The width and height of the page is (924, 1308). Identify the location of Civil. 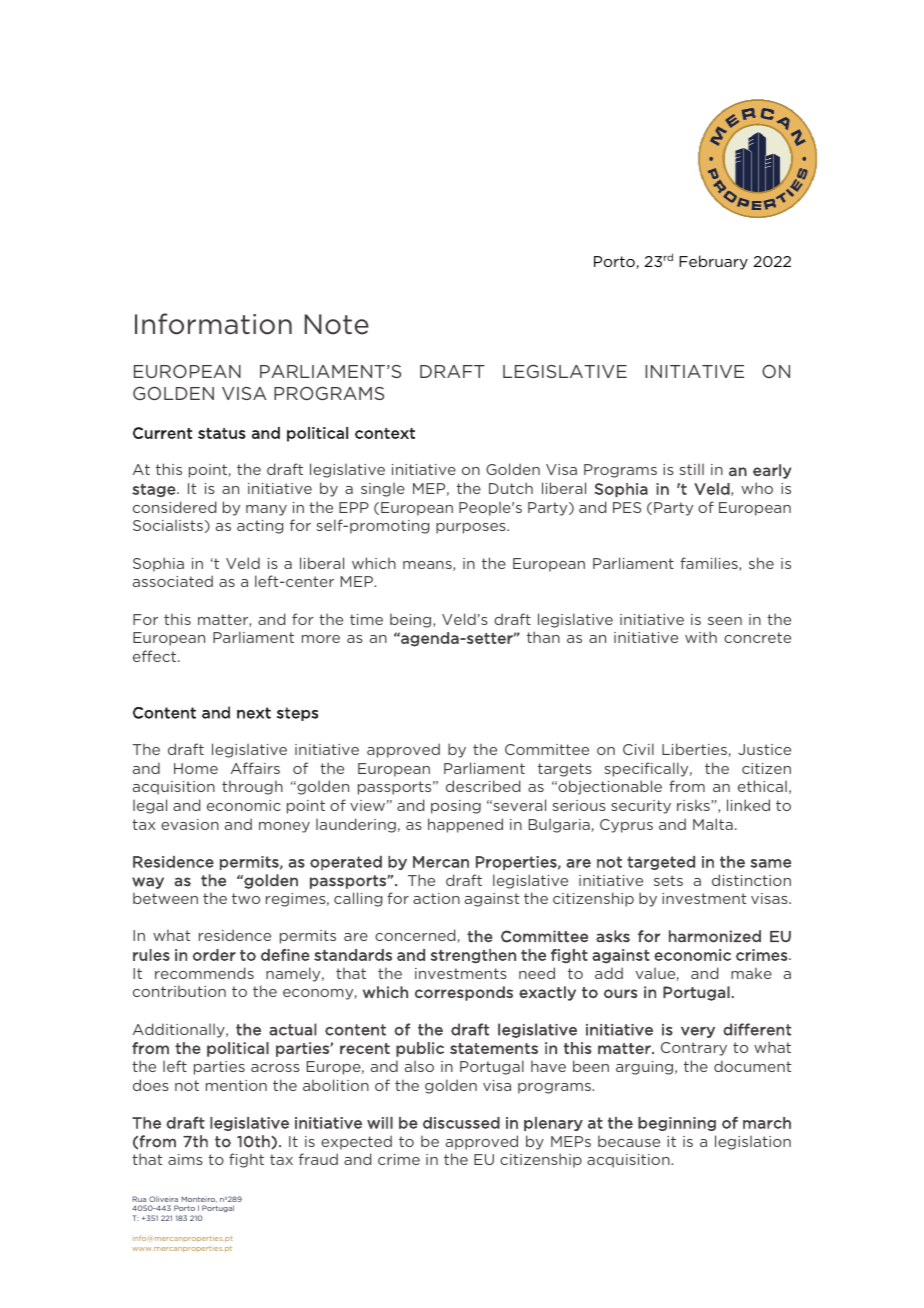
(638, 749).
